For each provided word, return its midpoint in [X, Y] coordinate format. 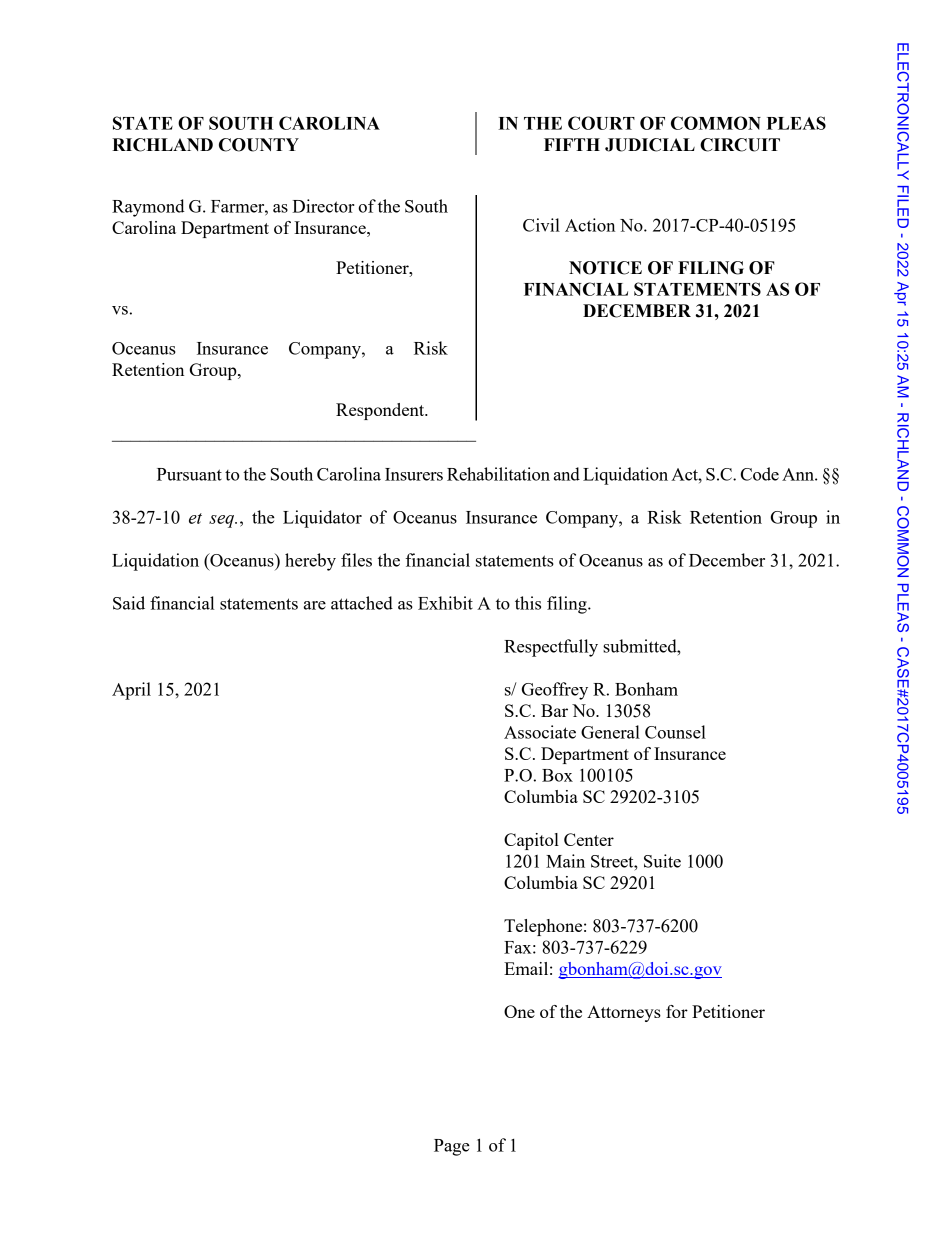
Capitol [531, 841]
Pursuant [189, 474]
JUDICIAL [650, 145]
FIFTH [572, 144]
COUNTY [259, 145]
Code [760, 474]
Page [452, 1147]
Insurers [414, 474]
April [131, 691]
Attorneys [624, 1013]
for [677, 1011]
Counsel [675, 732]
